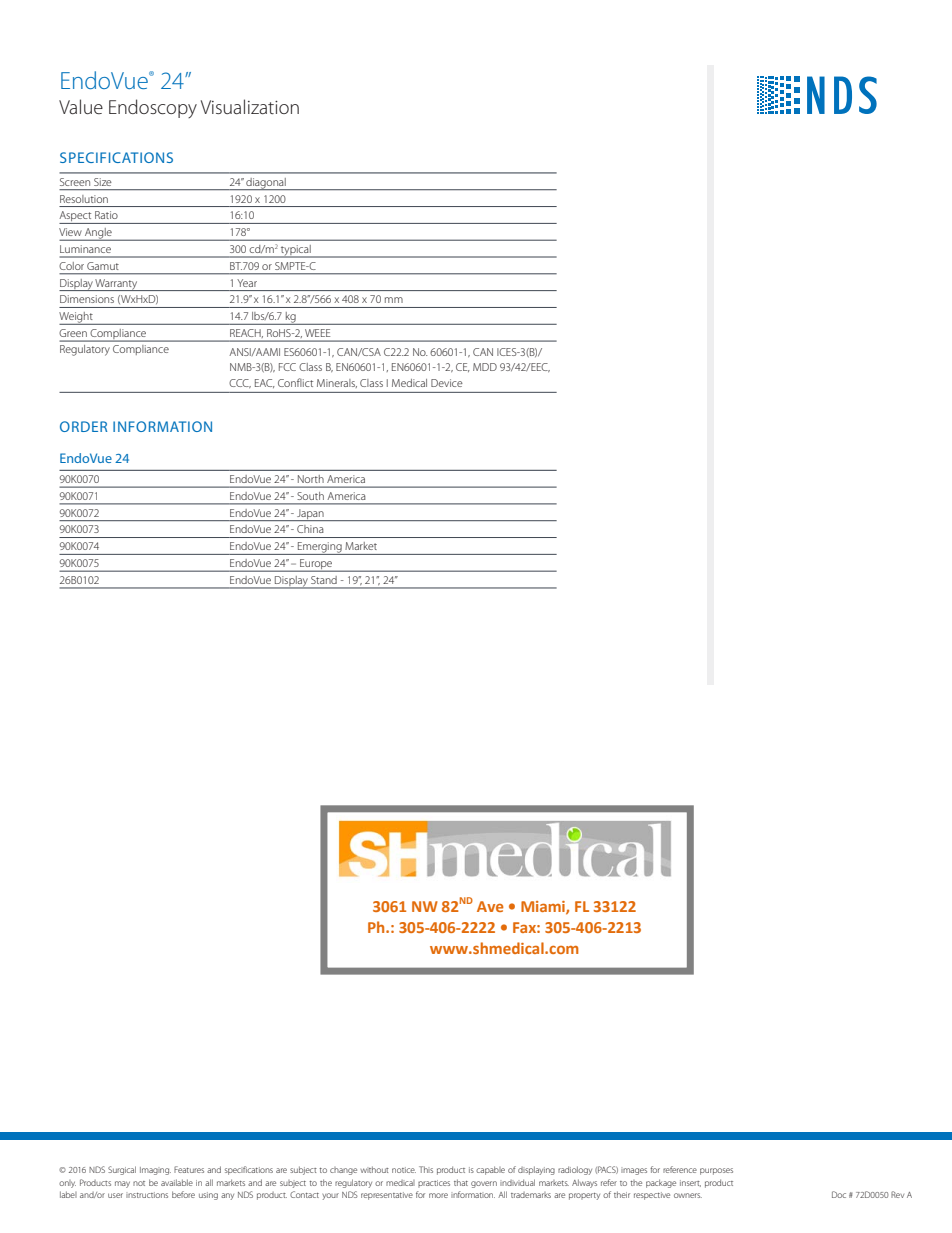  What do you see at coordinates (490, 906) in the screenshot?
I see `Ave` at bounding box center [490, 906].
